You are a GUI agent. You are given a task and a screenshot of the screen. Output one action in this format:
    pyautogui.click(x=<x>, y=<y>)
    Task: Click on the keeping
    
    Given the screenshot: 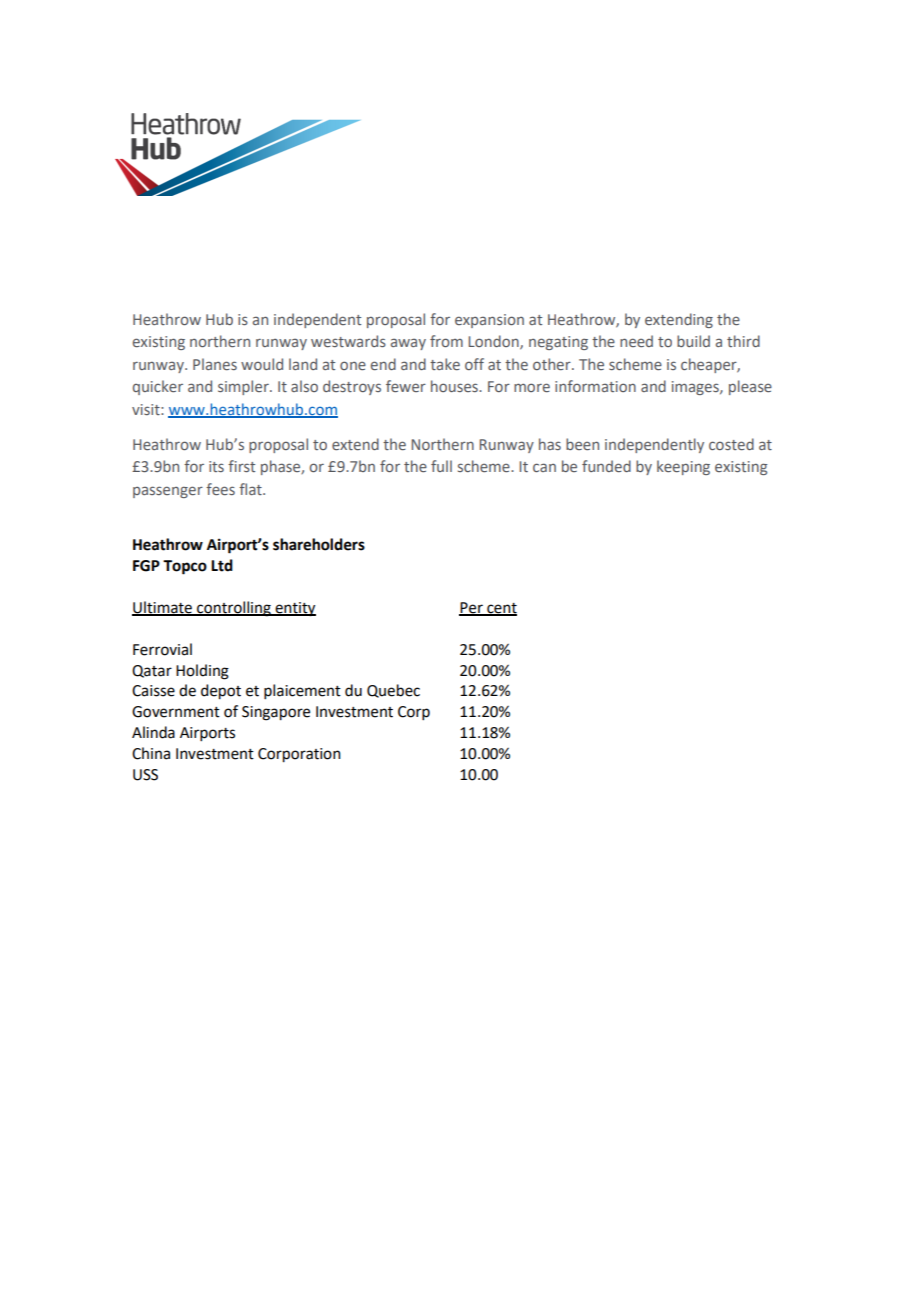 What is the action you would take?
    pyautogui.click(x=683, y=467)
